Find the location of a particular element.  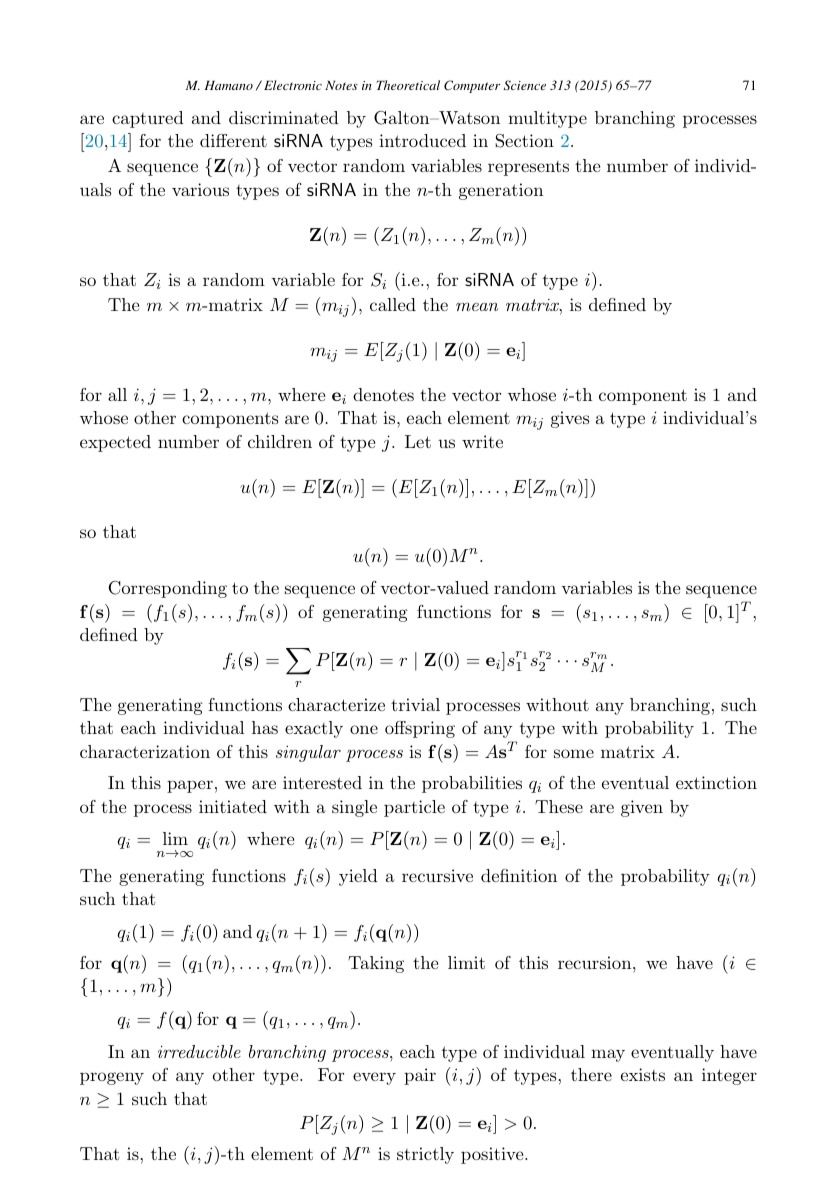

Section is located at coordinates (524, 141).
